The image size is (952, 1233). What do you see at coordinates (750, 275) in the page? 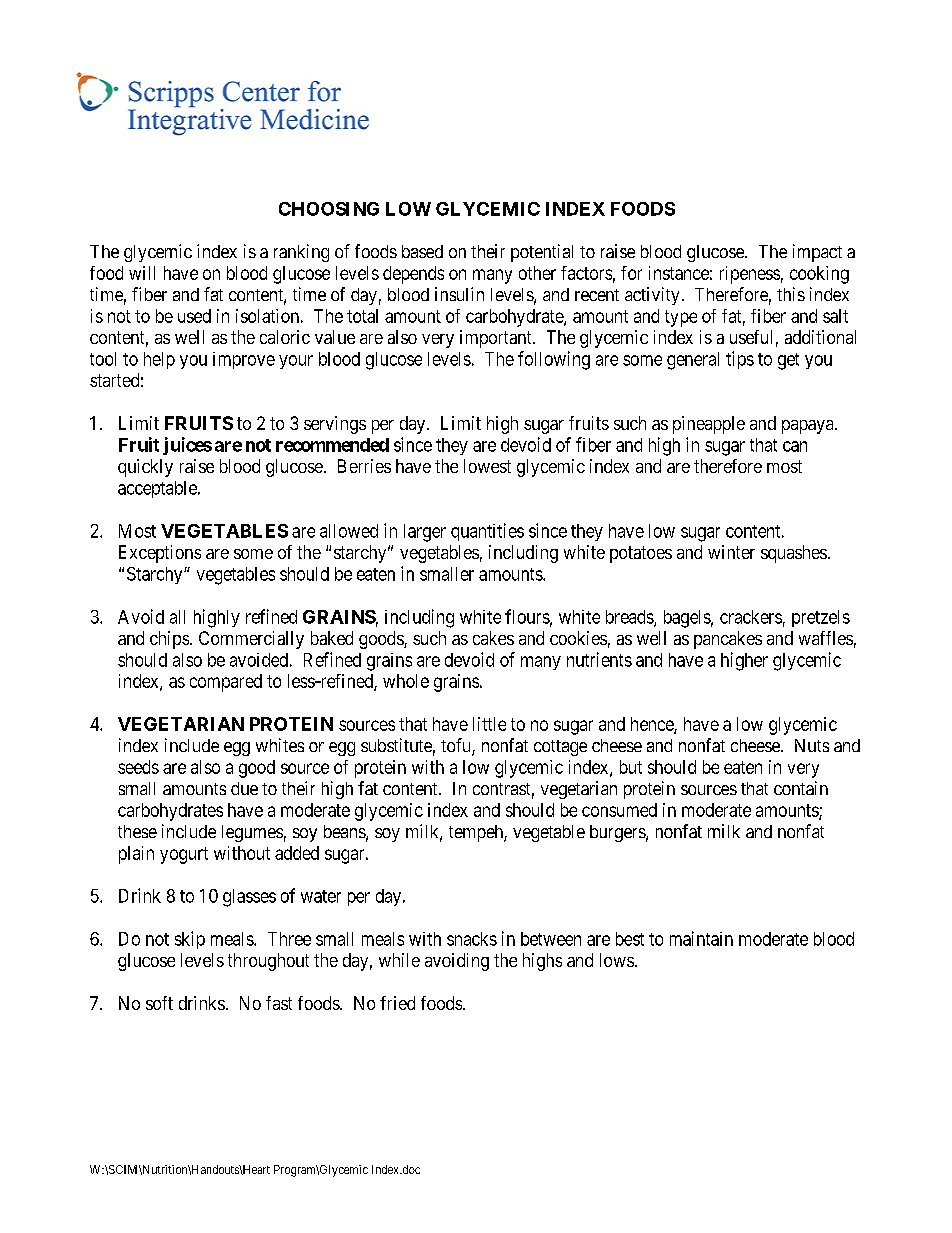
I see `ripeness` at bounding box center [750, 275].
